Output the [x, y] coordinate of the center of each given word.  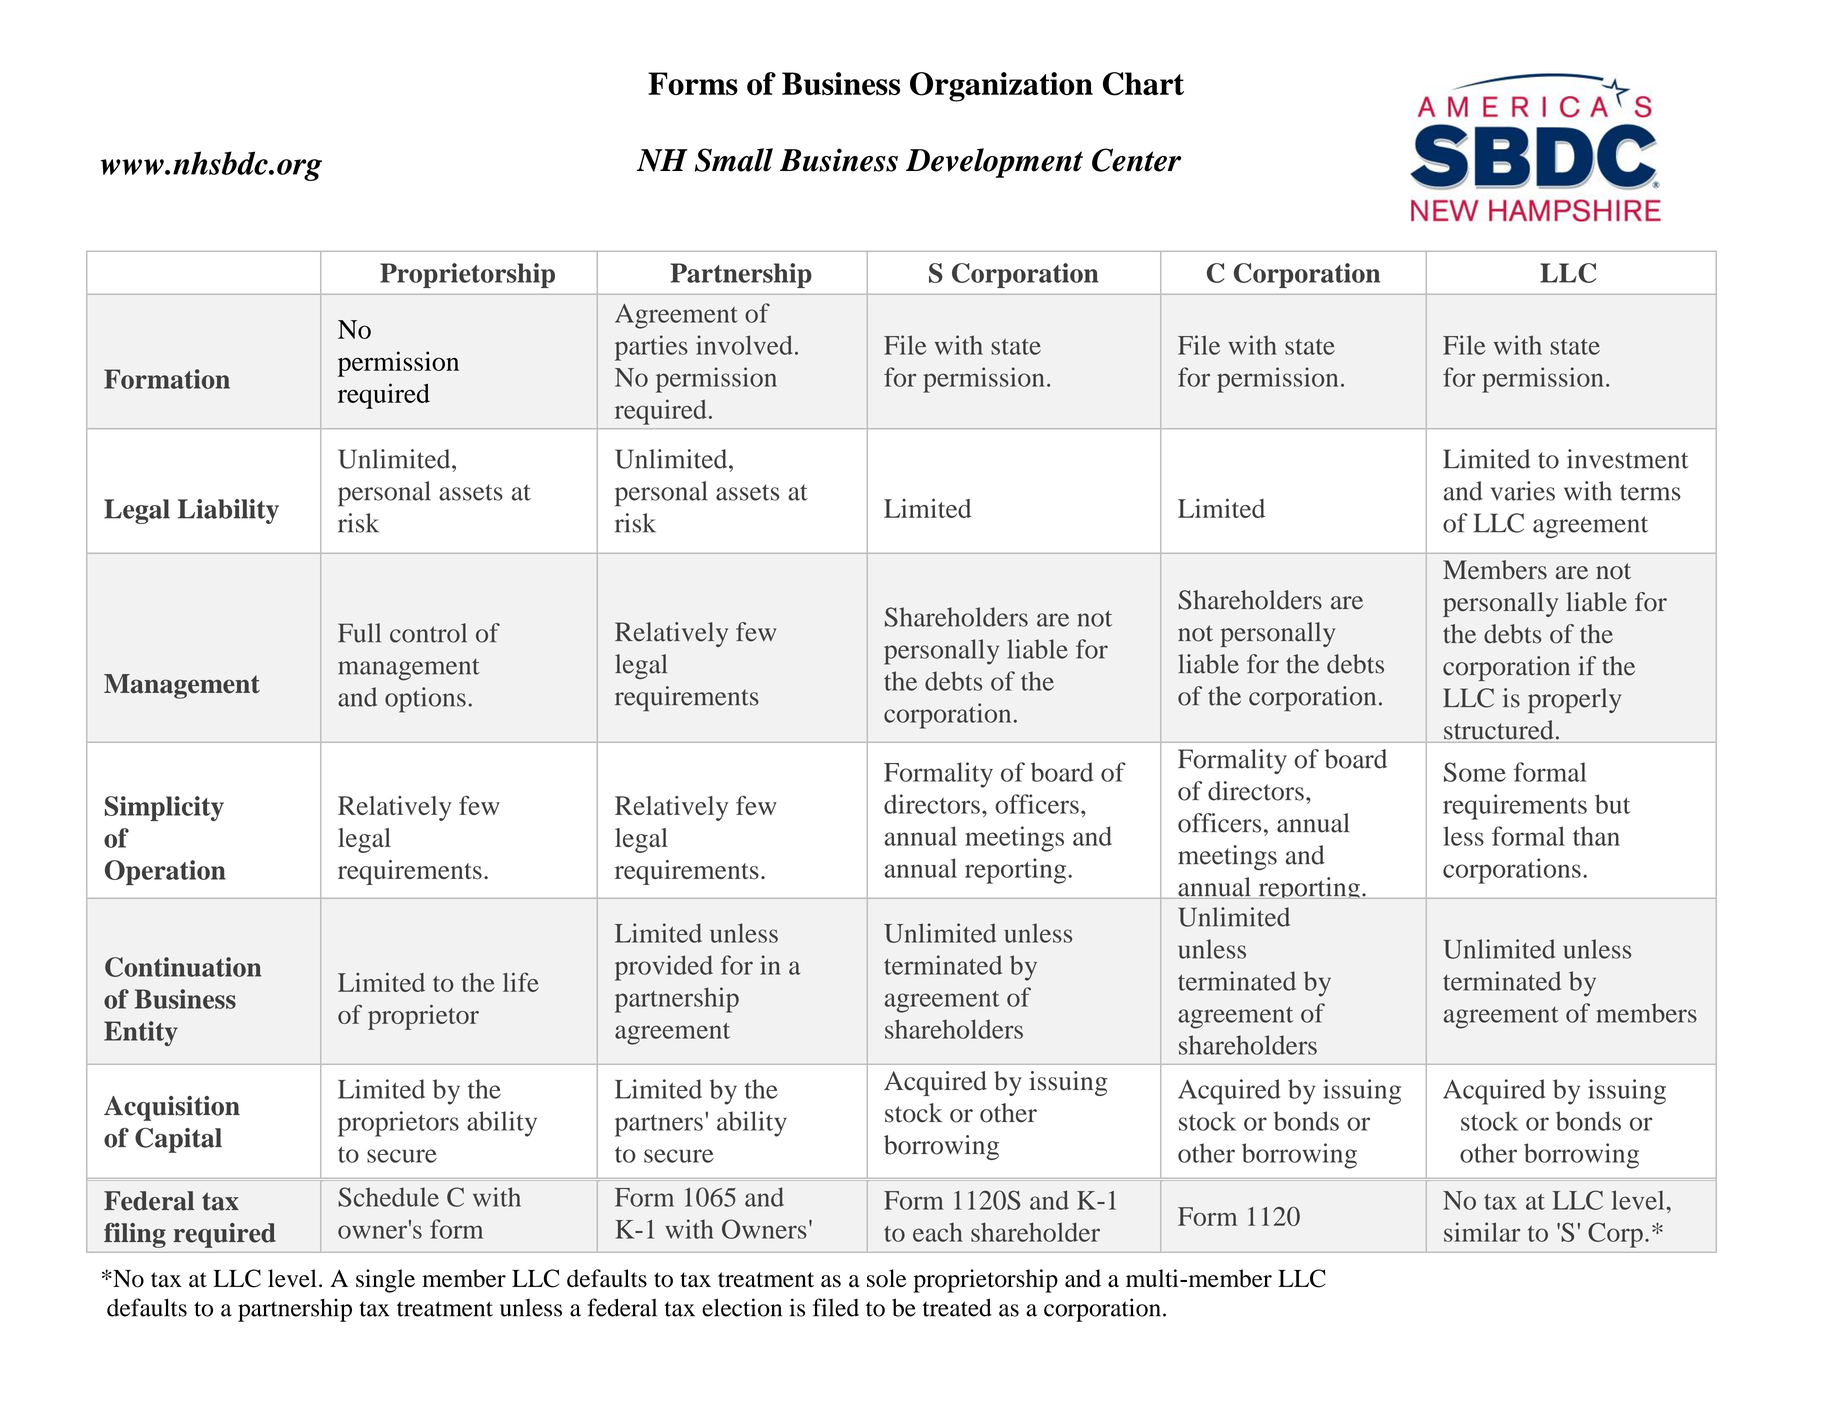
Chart [1143, 84]
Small [734, 160]
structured [1499, 730]
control [428, 633]
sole [887, 1278]
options [425, 700]
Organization [1001, 87]
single [385, 1281]
